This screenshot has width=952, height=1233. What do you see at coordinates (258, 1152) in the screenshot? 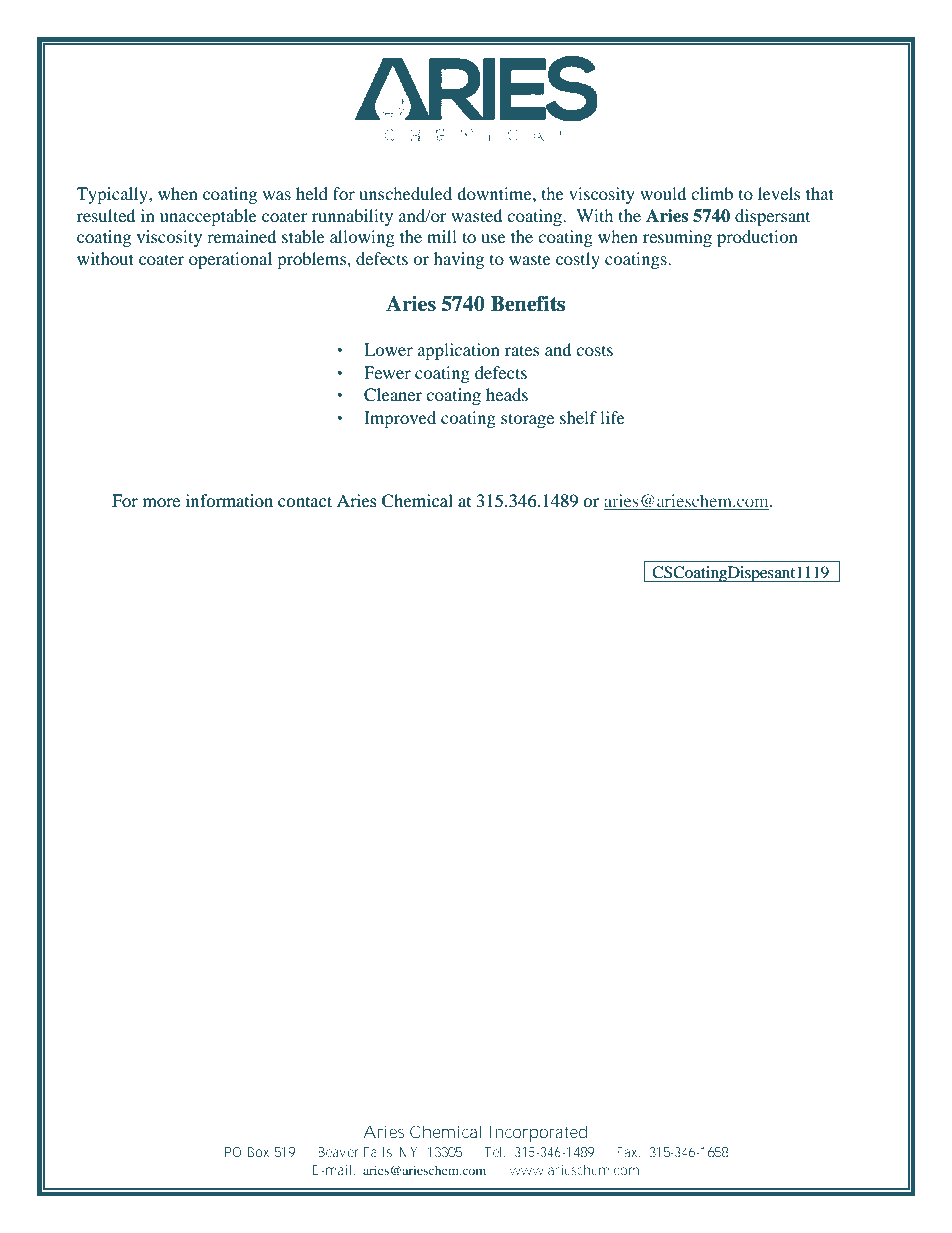
I see `Box` at bounding box center [258, 1152].
